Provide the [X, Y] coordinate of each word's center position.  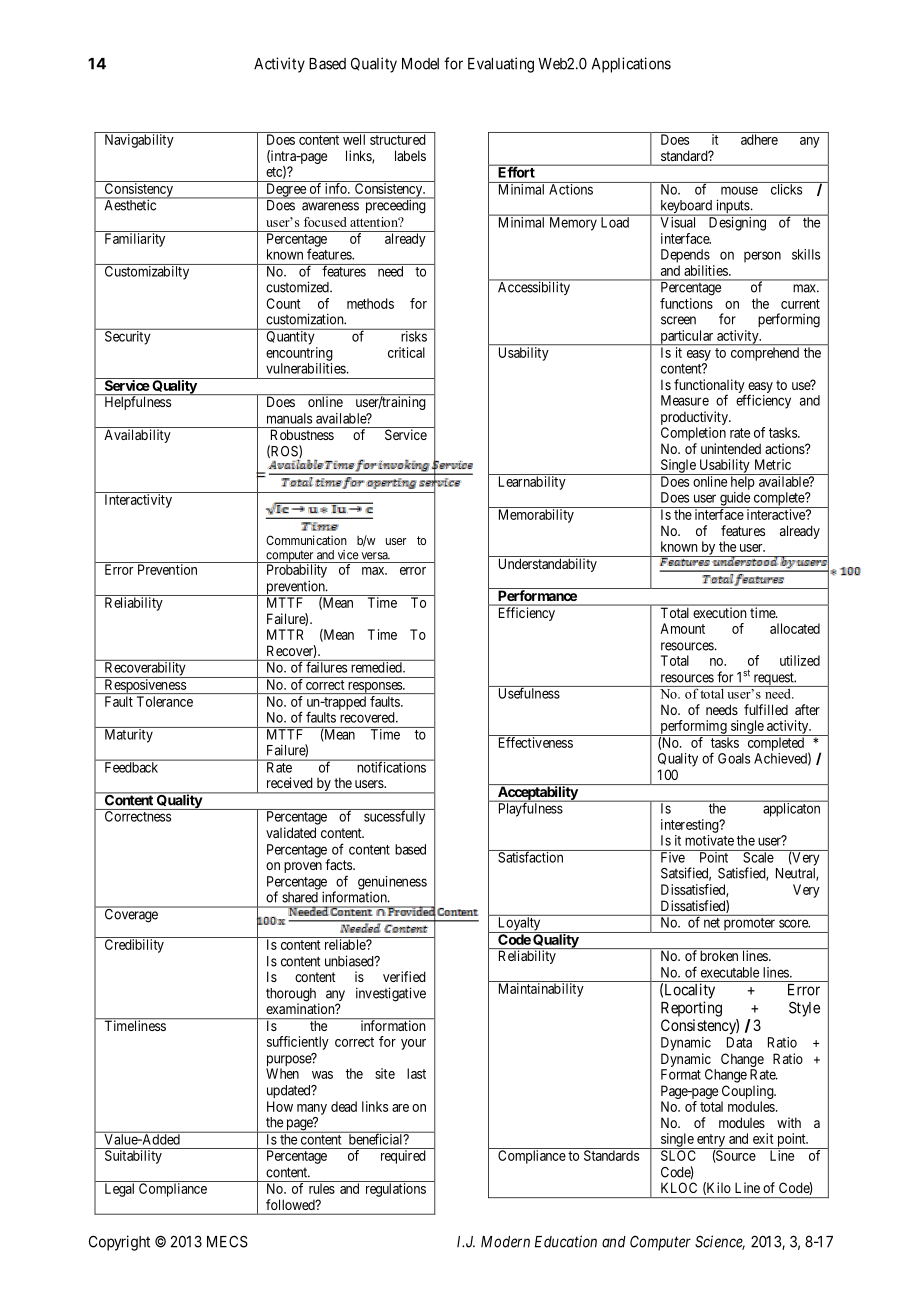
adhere [759, 138]
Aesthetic [130, 204]
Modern [505, 1242]
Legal [119, 1190]
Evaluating [501, 65]
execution [720, 613]
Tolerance [165, 701]
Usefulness [528, 692]
